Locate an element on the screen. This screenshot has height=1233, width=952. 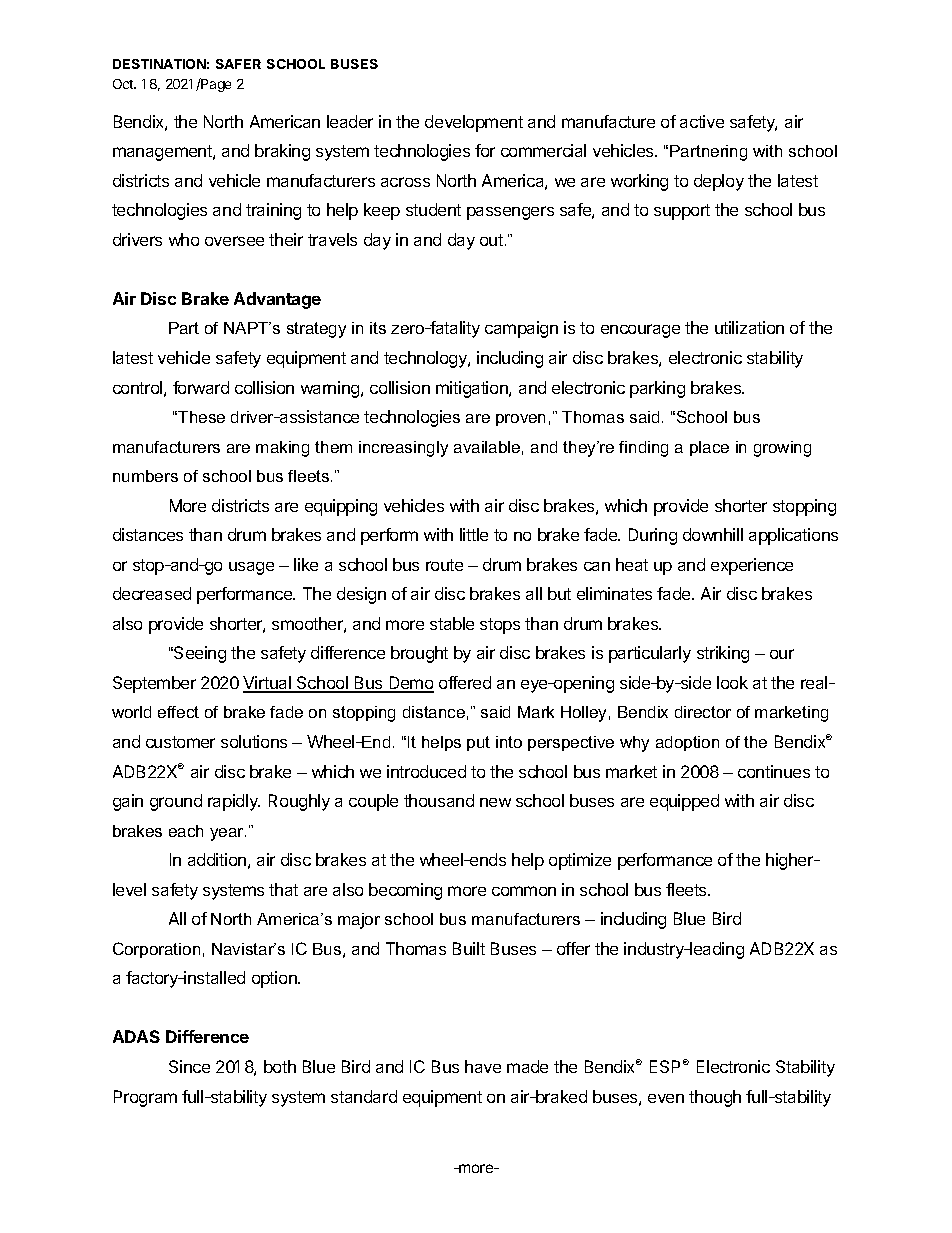
management is located at coordinates (163, 153).
